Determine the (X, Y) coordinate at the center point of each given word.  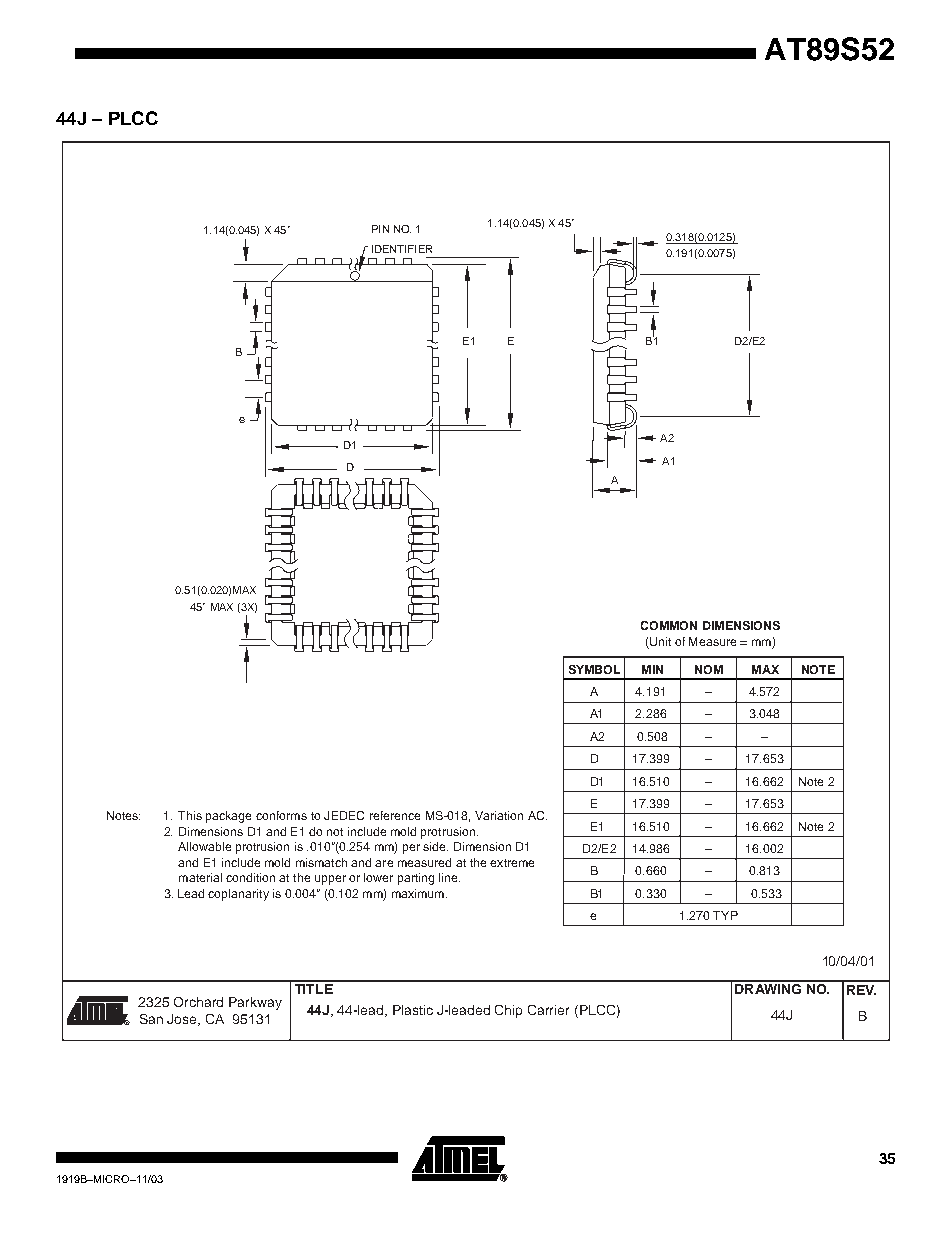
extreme (512, 863)
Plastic (413, 1010)
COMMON (669, 625)
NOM (709, 669)
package (228, 817)
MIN (652, 669)
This (190, 815)
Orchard (198, 1002)
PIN (380, 229)
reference (395, 815)
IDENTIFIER (402, 249)
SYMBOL (594, 669)
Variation (499, 815)
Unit (659, 643)
